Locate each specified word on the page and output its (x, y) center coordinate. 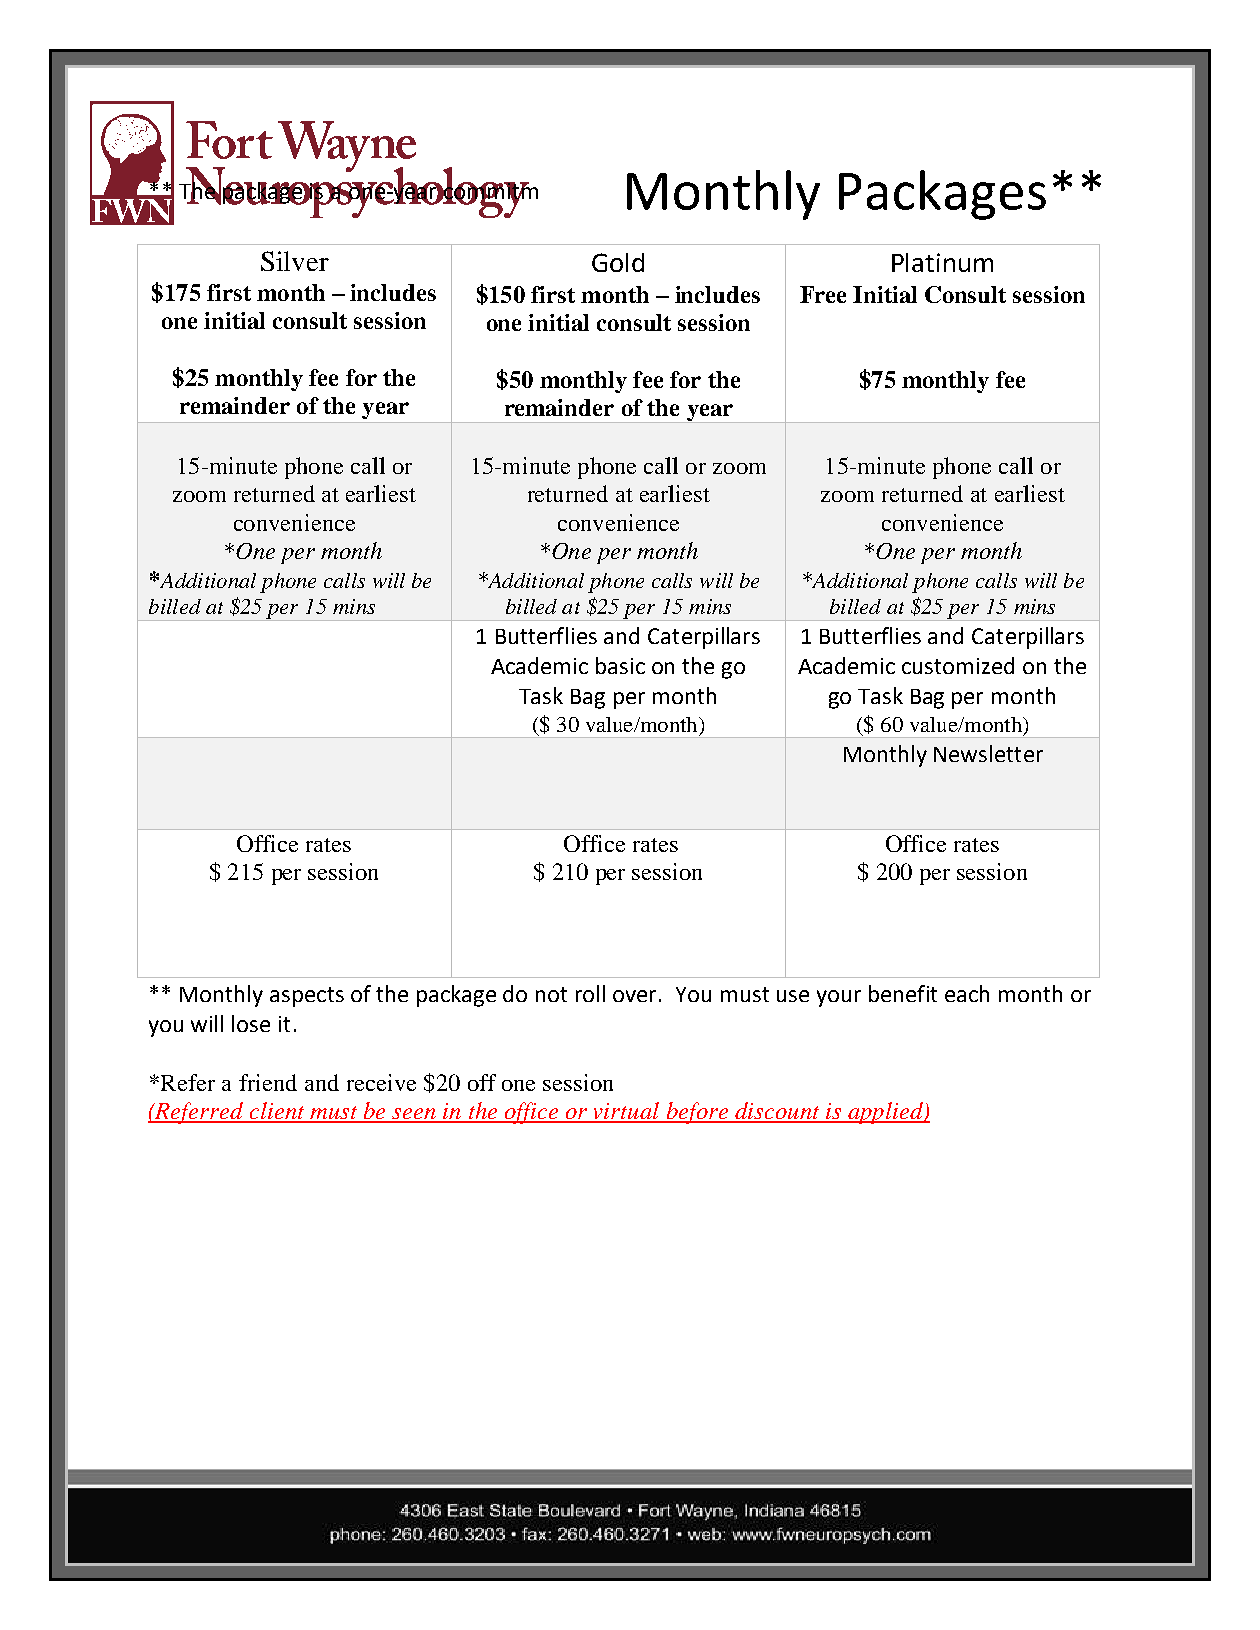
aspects (307, 997)
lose (251, 1023)
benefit (903, 993)
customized (958, 665)
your (839, 998)
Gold (618, 262)
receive (381, 1082)
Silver (295, 261)
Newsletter (988, 753)
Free (823, 294)
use (793, 996)
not (551, 994)
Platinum (942, 262)
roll (590, 993)
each (967, 993)
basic (620, 665)
